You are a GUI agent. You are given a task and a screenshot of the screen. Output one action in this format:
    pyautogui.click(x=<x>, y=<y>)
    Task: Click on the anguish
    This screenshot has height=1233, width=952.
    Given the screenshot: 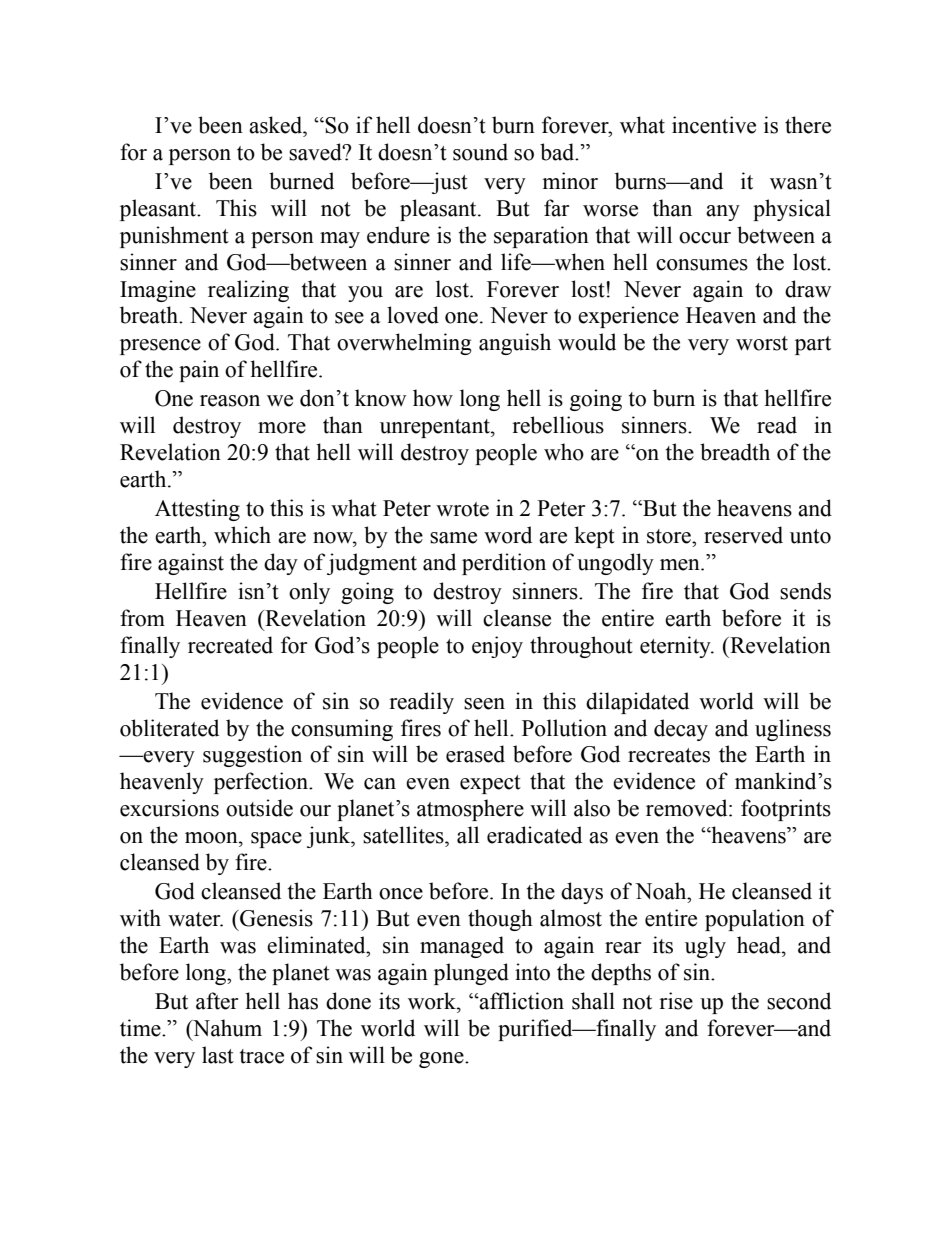 What is the action you would take?
    pyautogui.click(x=515, y=344)
